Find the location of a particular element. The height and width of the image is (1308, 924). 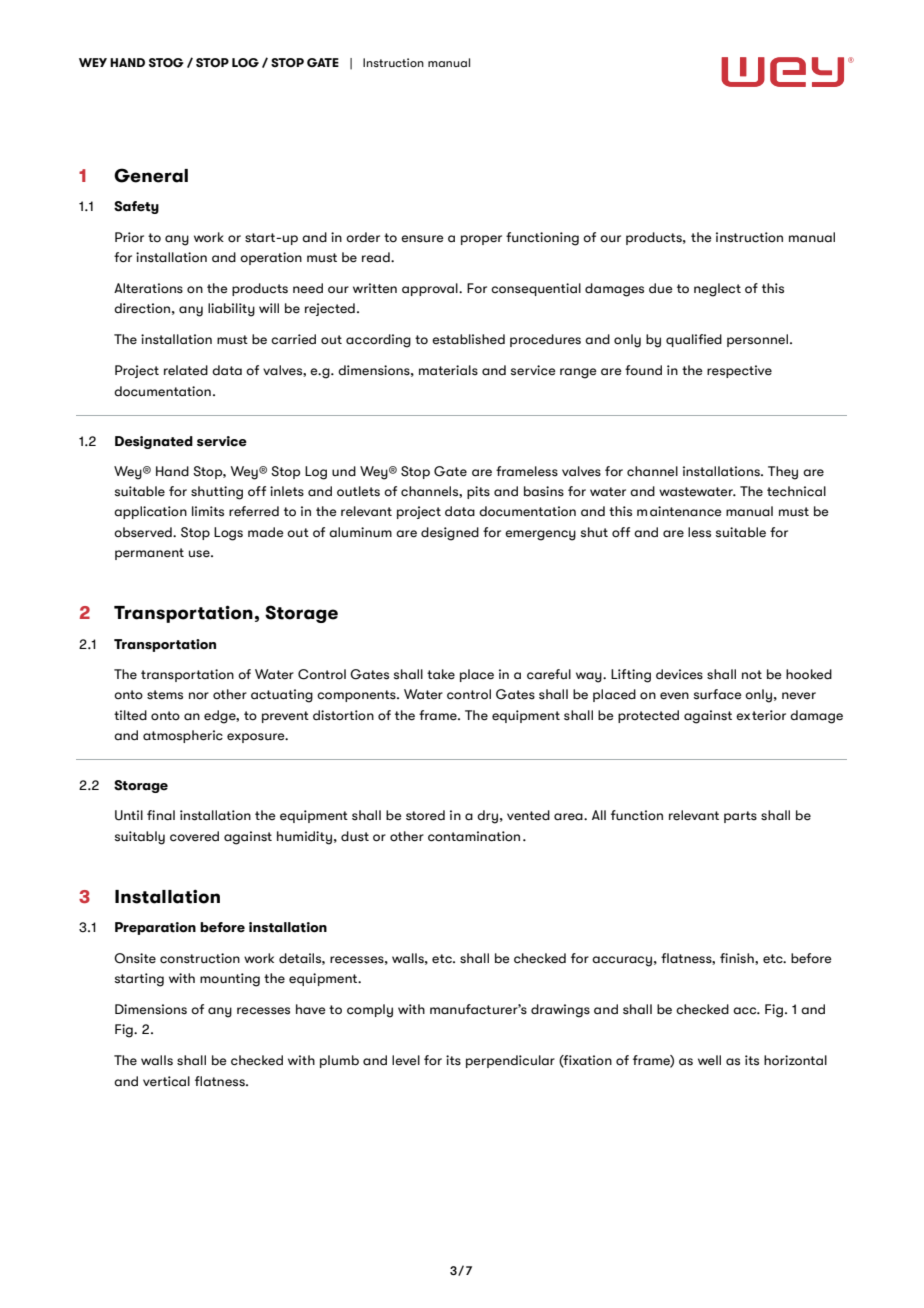

proper is located at coordinates (481, 240).
